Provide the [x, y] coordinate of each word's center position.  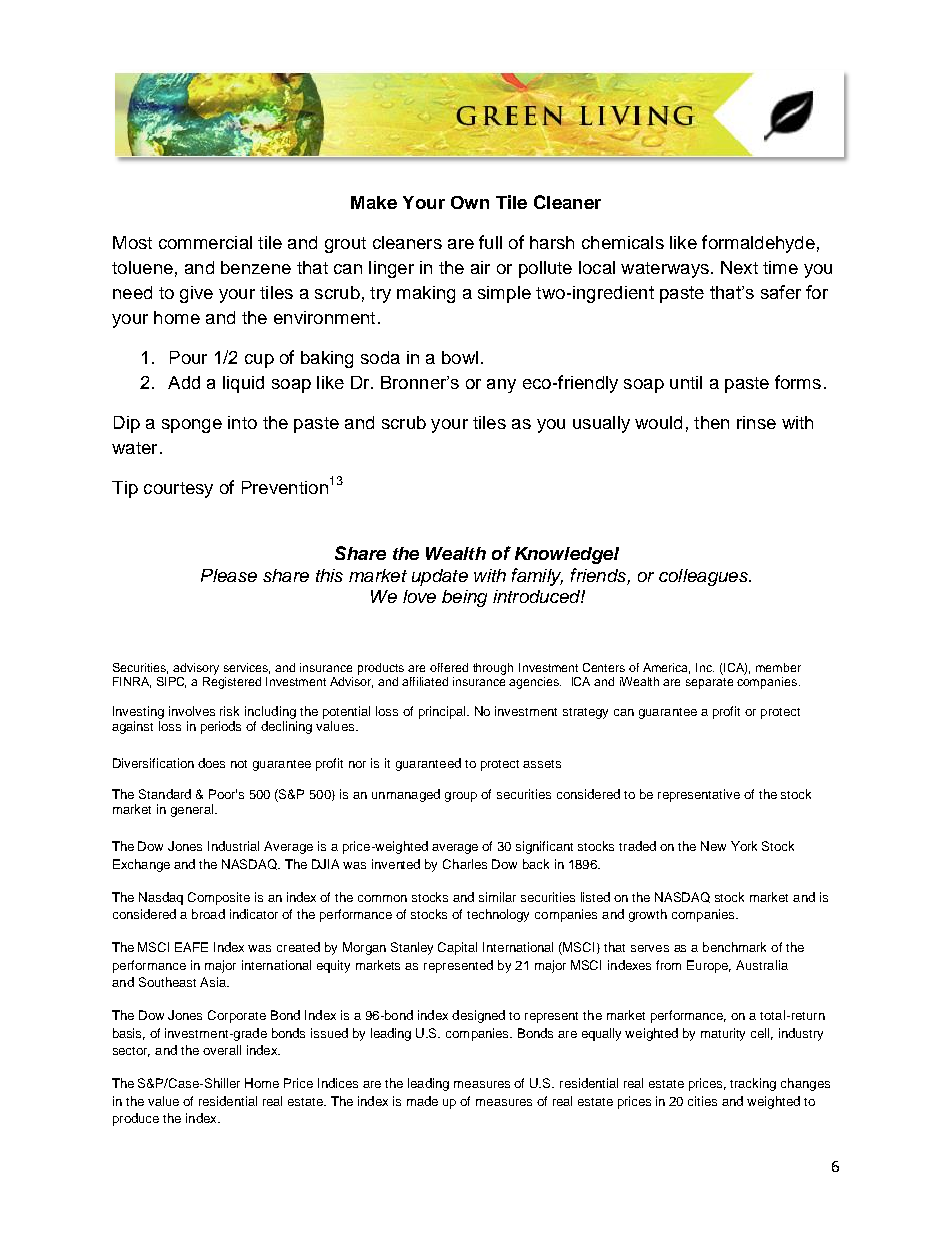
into [242, 422]
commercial [205, 242]
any [501, 386]
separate [709, 683]
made [422, 1101]
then [711, 422]
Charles [465, 864]
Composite [219, 898]
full [490, 242]
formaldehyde [758, 244]
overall [222, 1050]
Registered [232, 681]
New [713, 846]
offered [449, 667]
